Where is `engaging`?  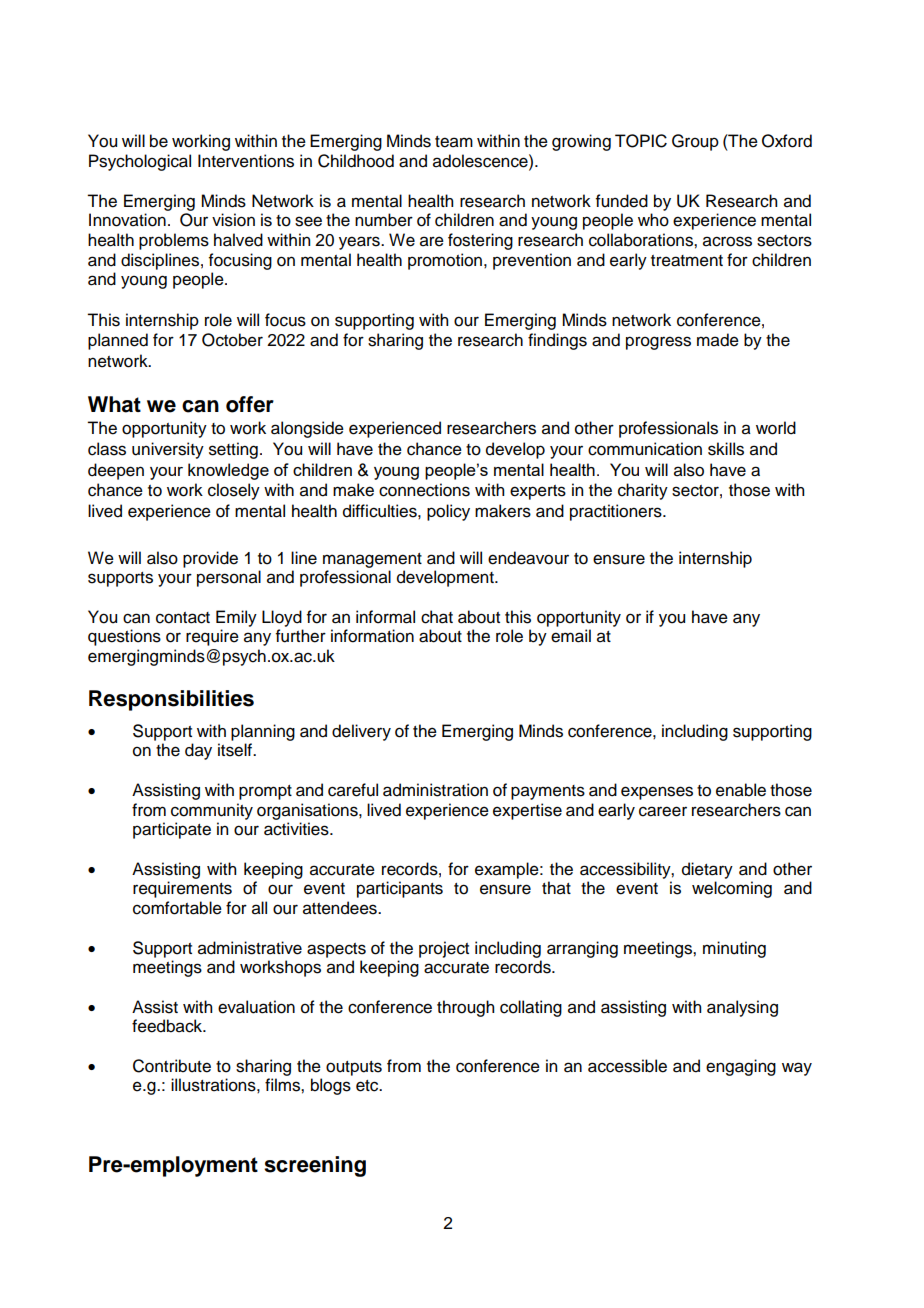
engaging is located at coordinates (741, 1067).
